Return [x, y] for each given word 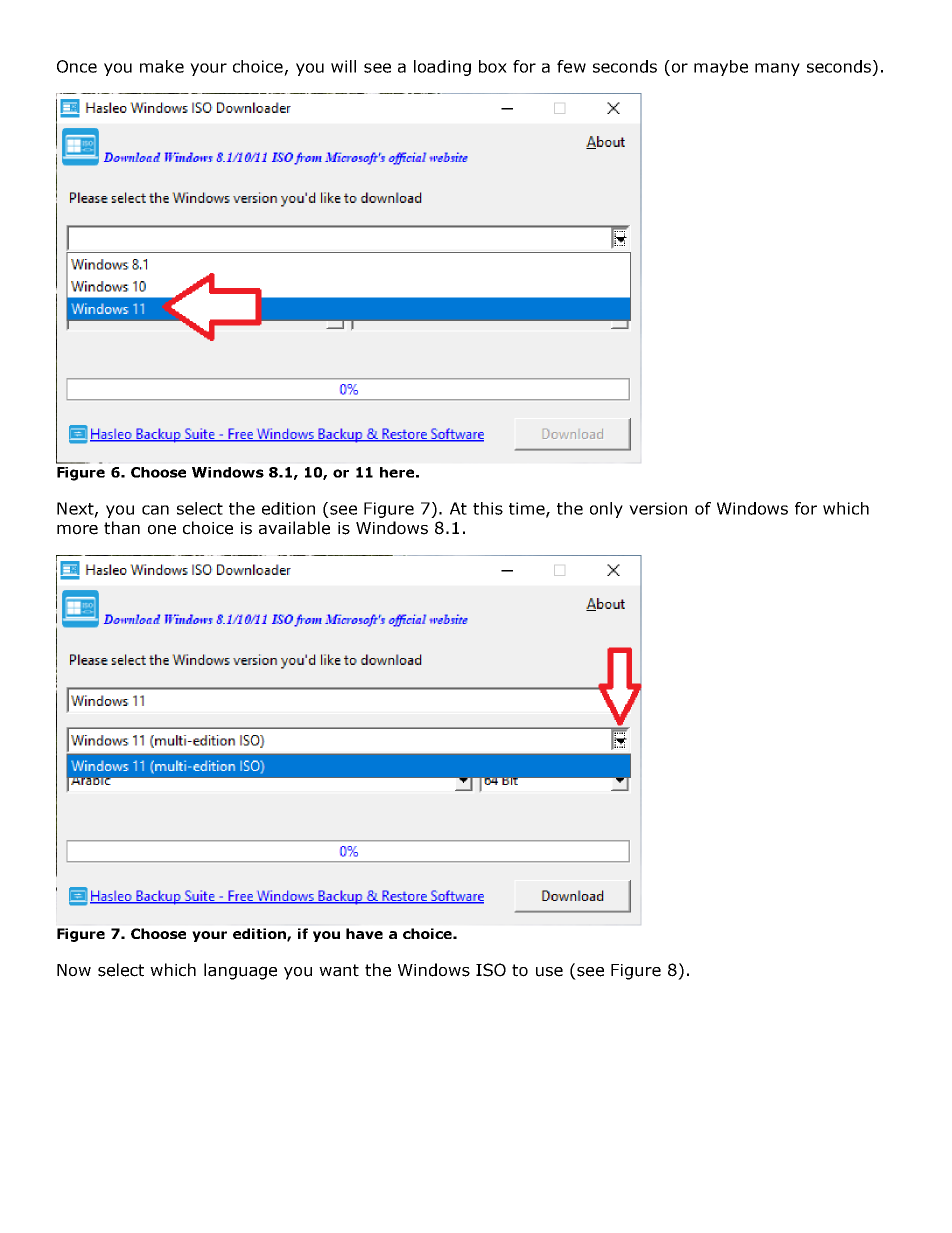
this [488, 508]
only [606, 510]
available [294, 528]
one [162, 530]
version [658, 508]
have [364, 933]
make [162, 66]
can [155, 510]
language [240, 971]
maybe [721, 68]
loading [442, 68]
